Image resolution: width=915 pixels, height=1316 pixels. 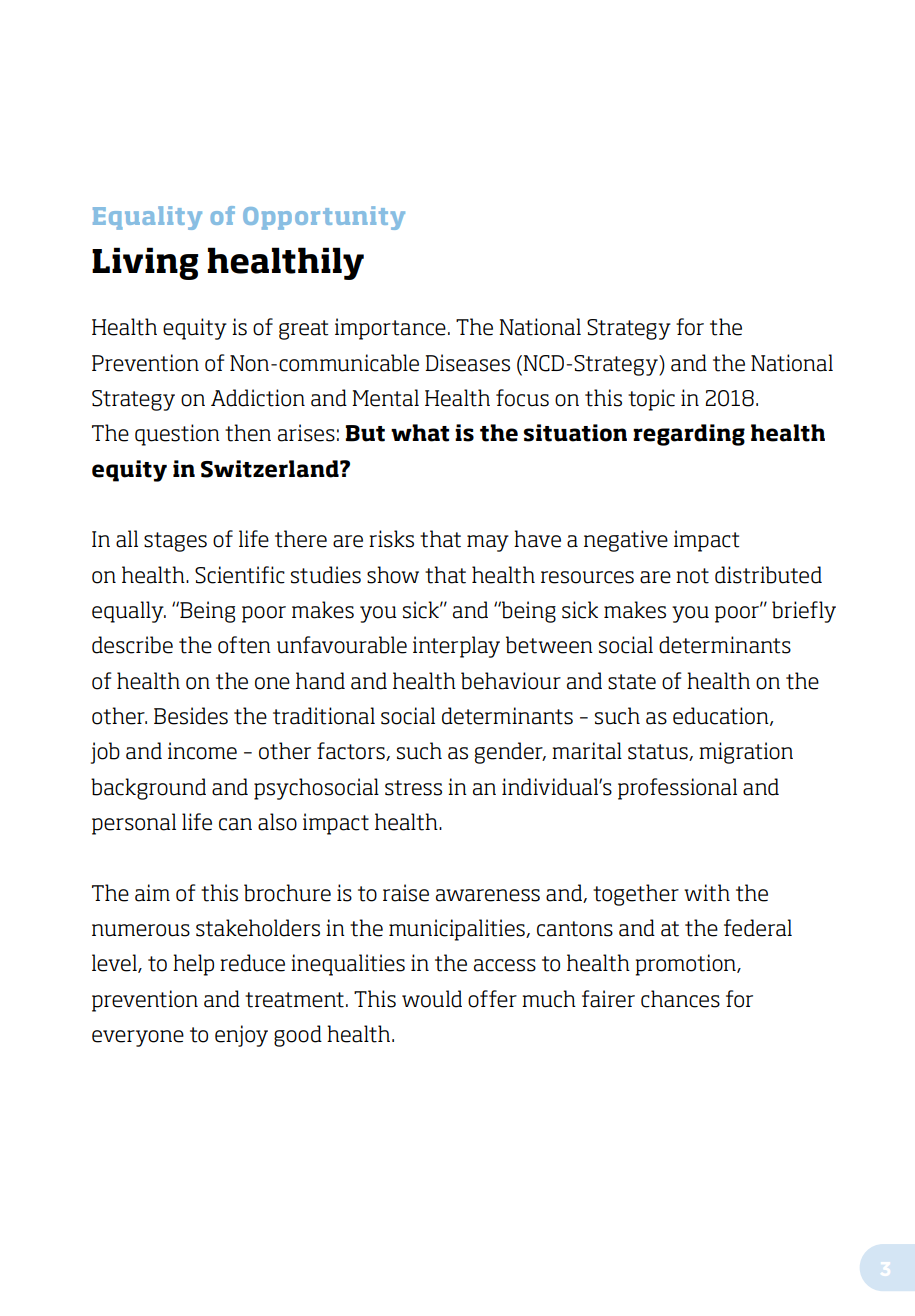 What do you see at coordinates (145, 263) in the screenshot?
I see `Living` at bounding box center [145, 263].
